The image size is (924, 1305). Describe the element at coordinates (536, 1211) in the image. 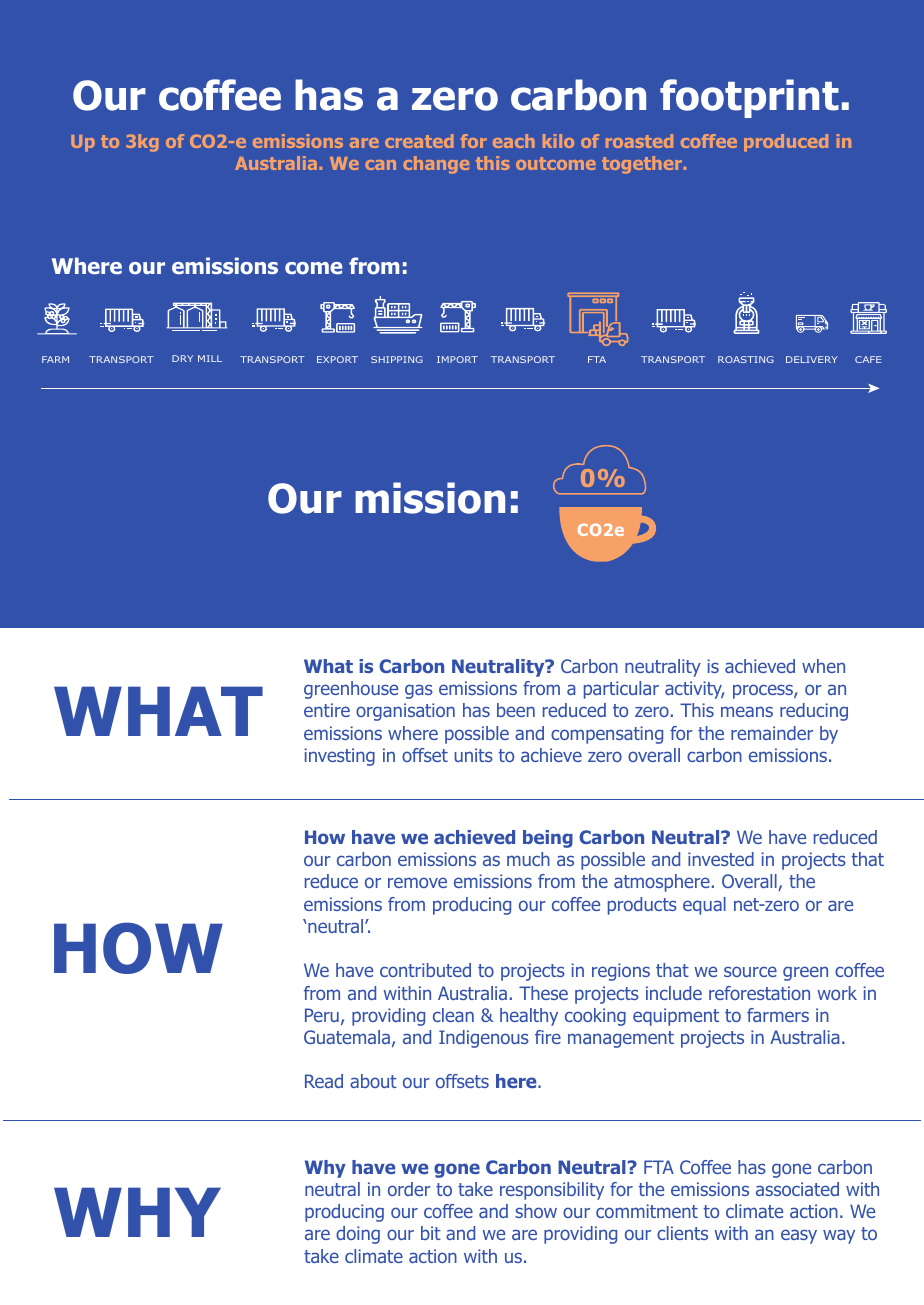

I see `show` at that location.
